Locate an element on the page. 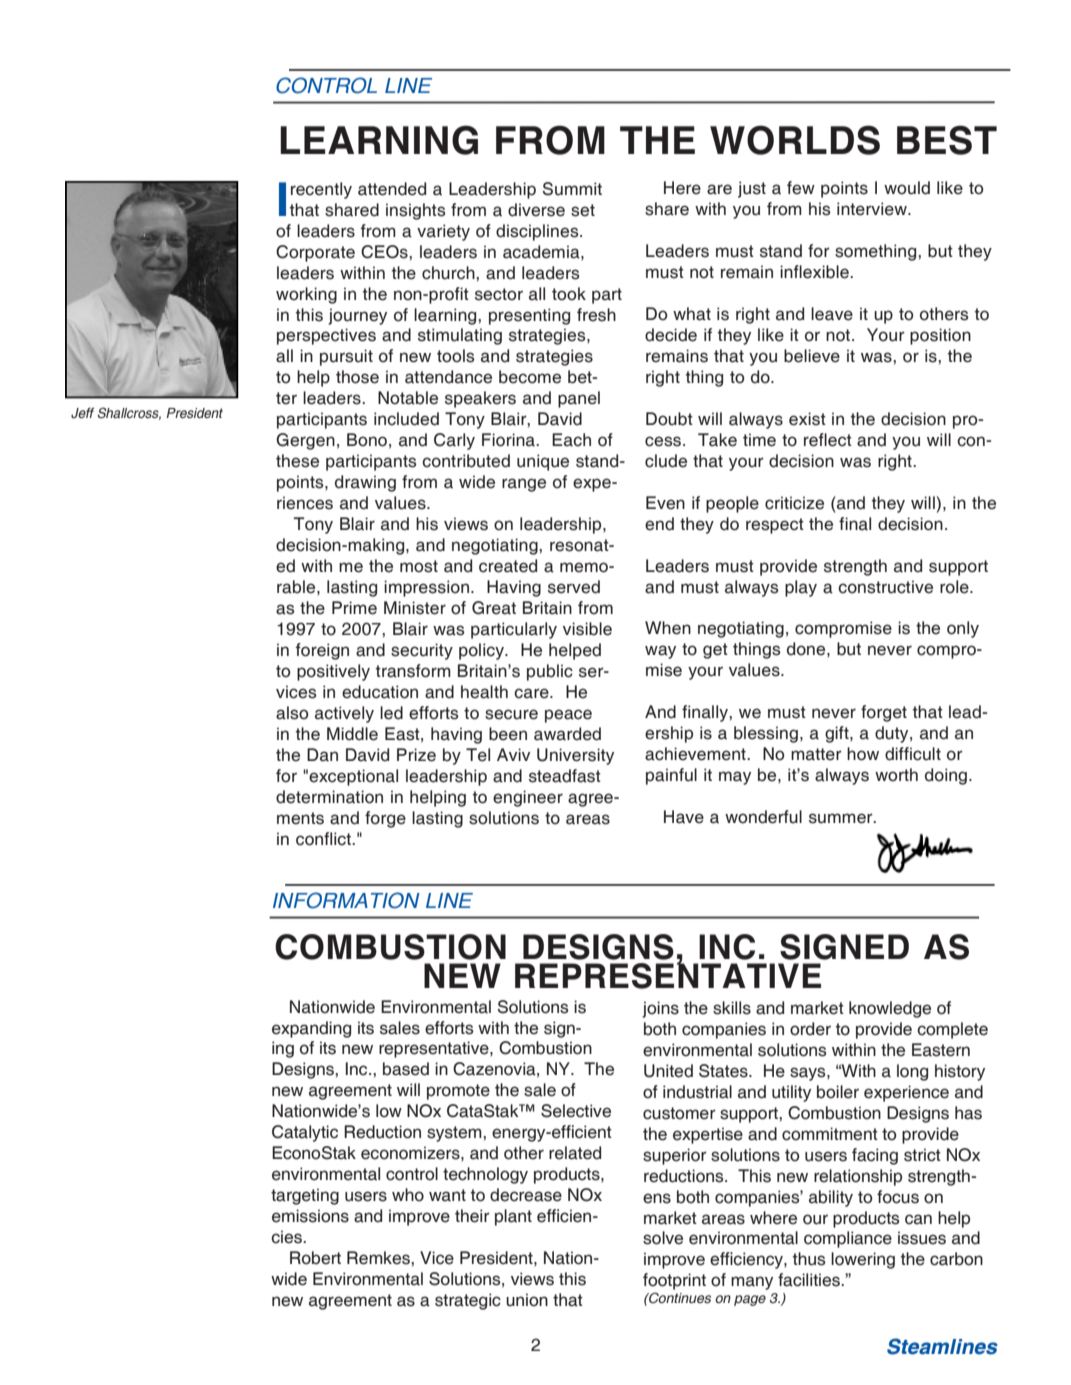  emissions is located at coordinates (310, 1216).
